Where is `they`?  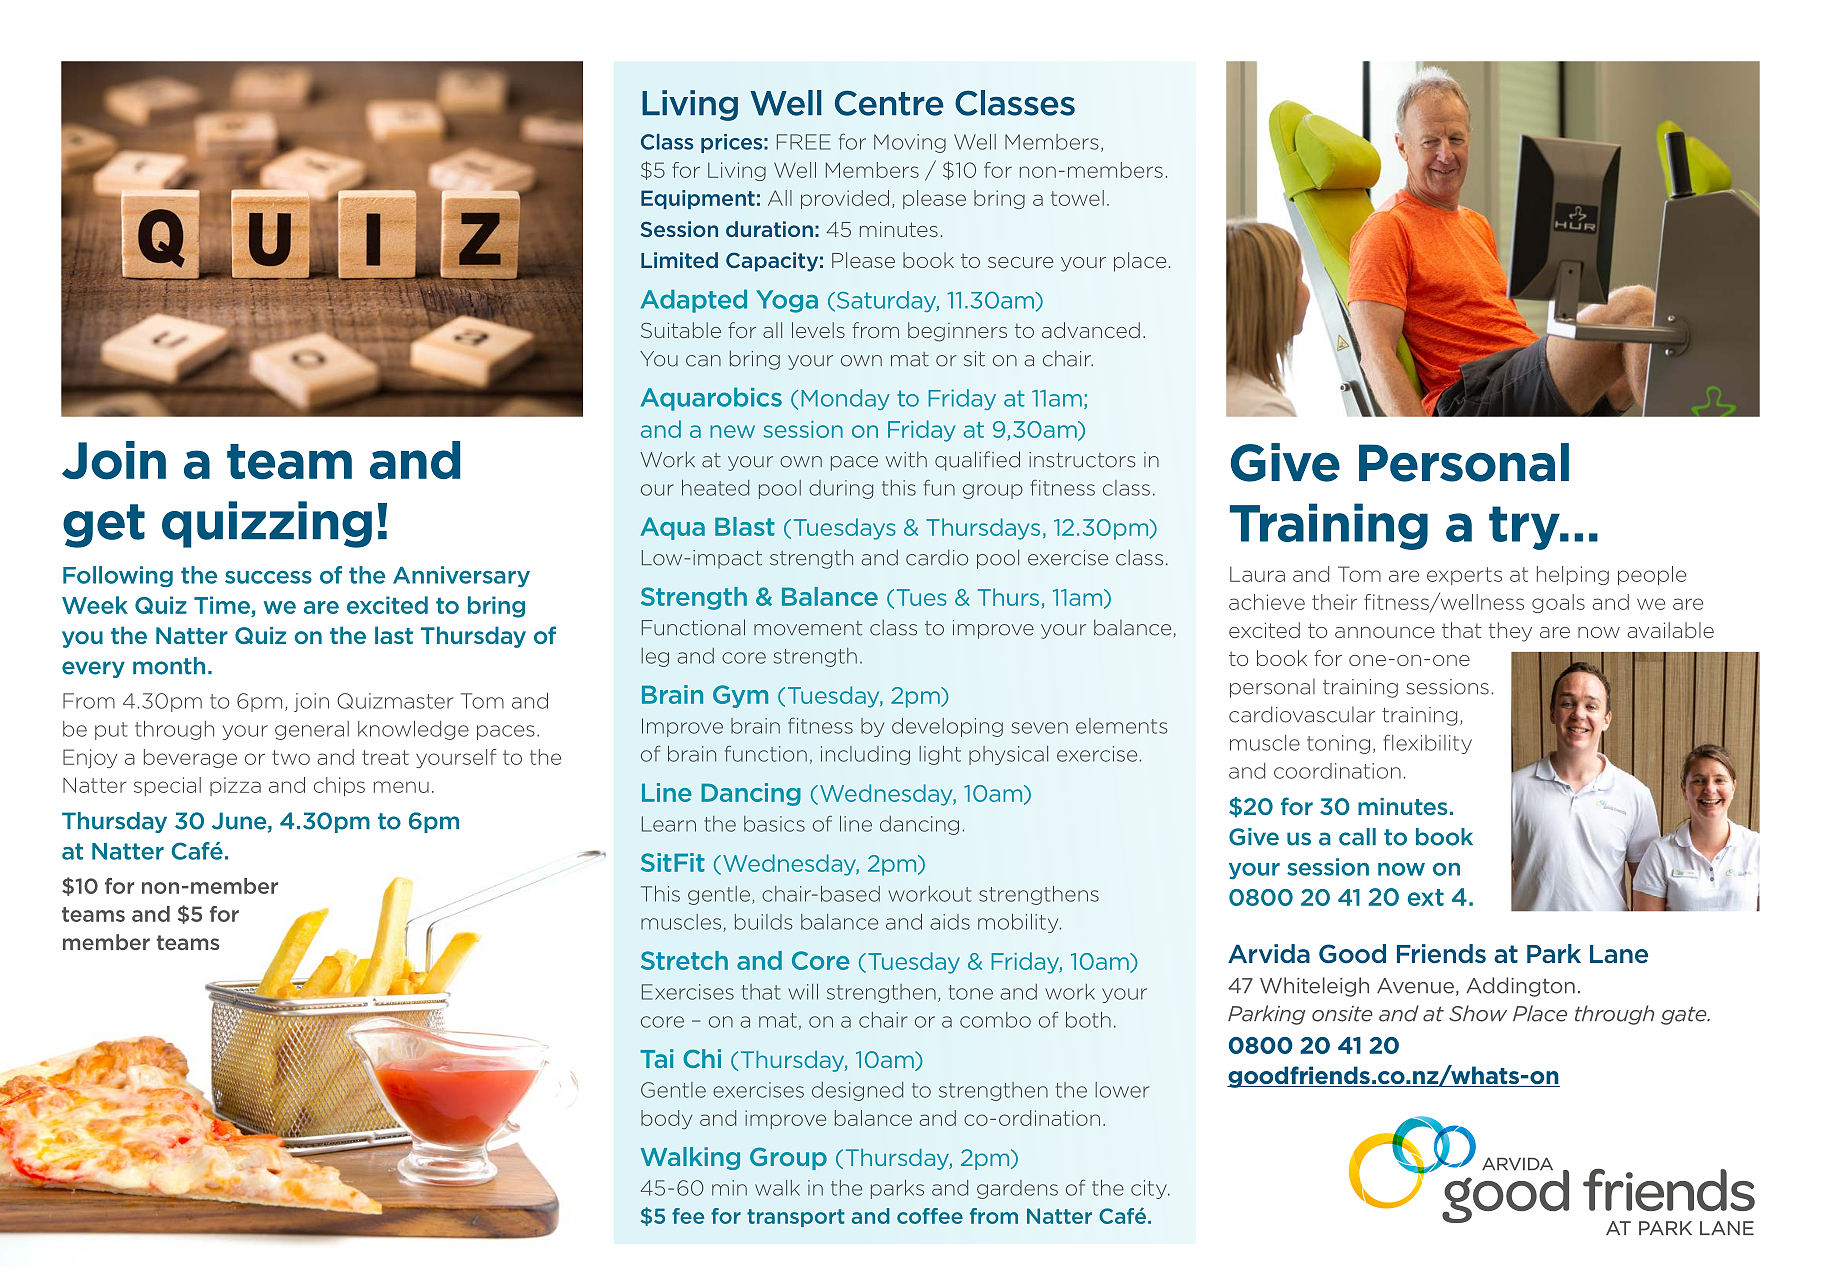 they is located at coordinates (1510, 632).
